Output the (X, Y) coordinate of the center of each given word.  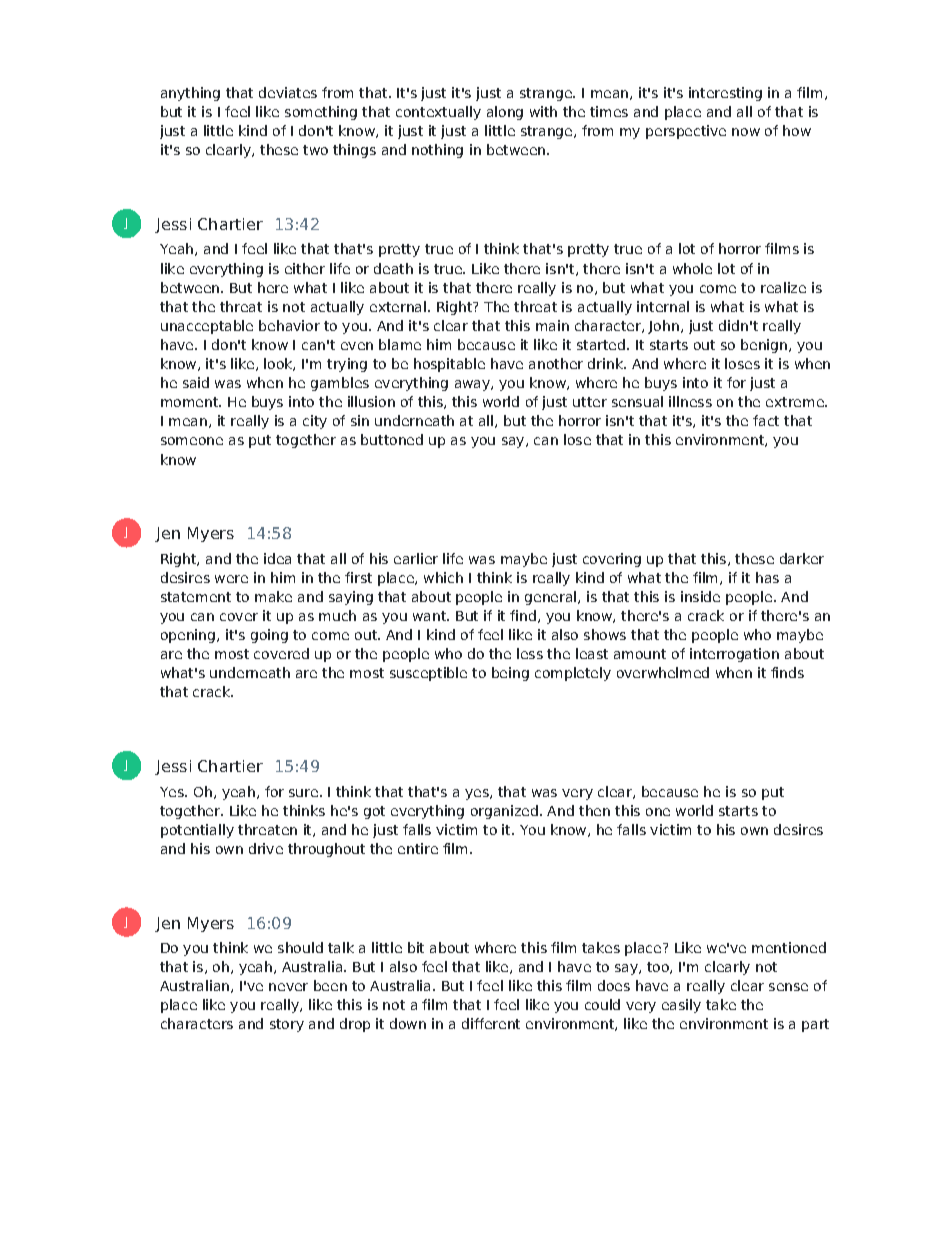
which (443, 577)
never (288, 987)
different (491, 1023)
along (505, 113)
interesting (725, 94)
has (767, 577)
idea (277, 558)
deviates (288, 92)
